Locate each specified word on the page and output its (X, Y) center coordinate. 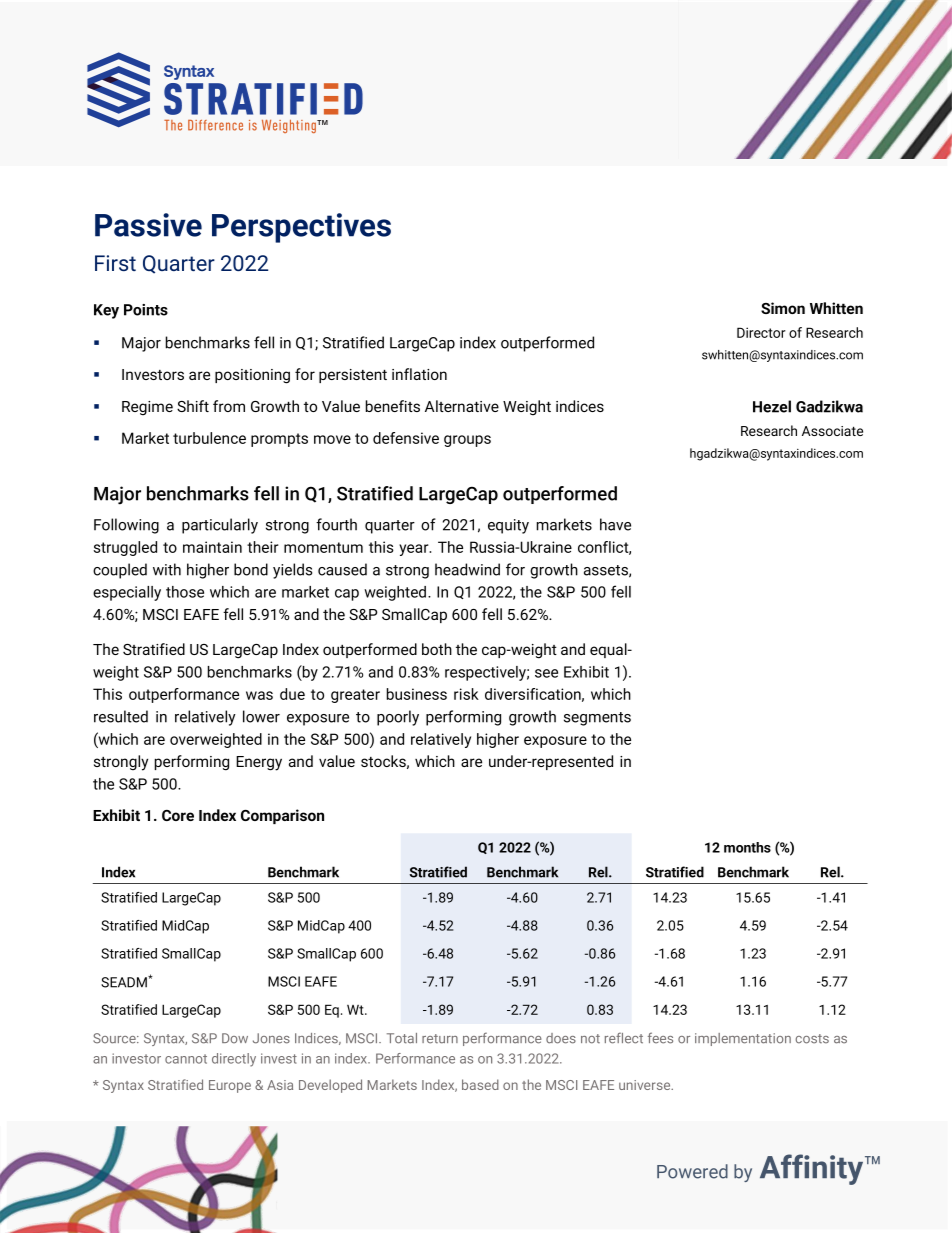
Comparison (282, 816)
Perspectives (301, 228)
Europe (230, 1086)
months (747, 847)
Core (178, 815)
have (615, 524)
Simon (783, 308)
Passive (148, 225)
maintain (212, 547)
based (480, 1084)
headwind (467, 569)
